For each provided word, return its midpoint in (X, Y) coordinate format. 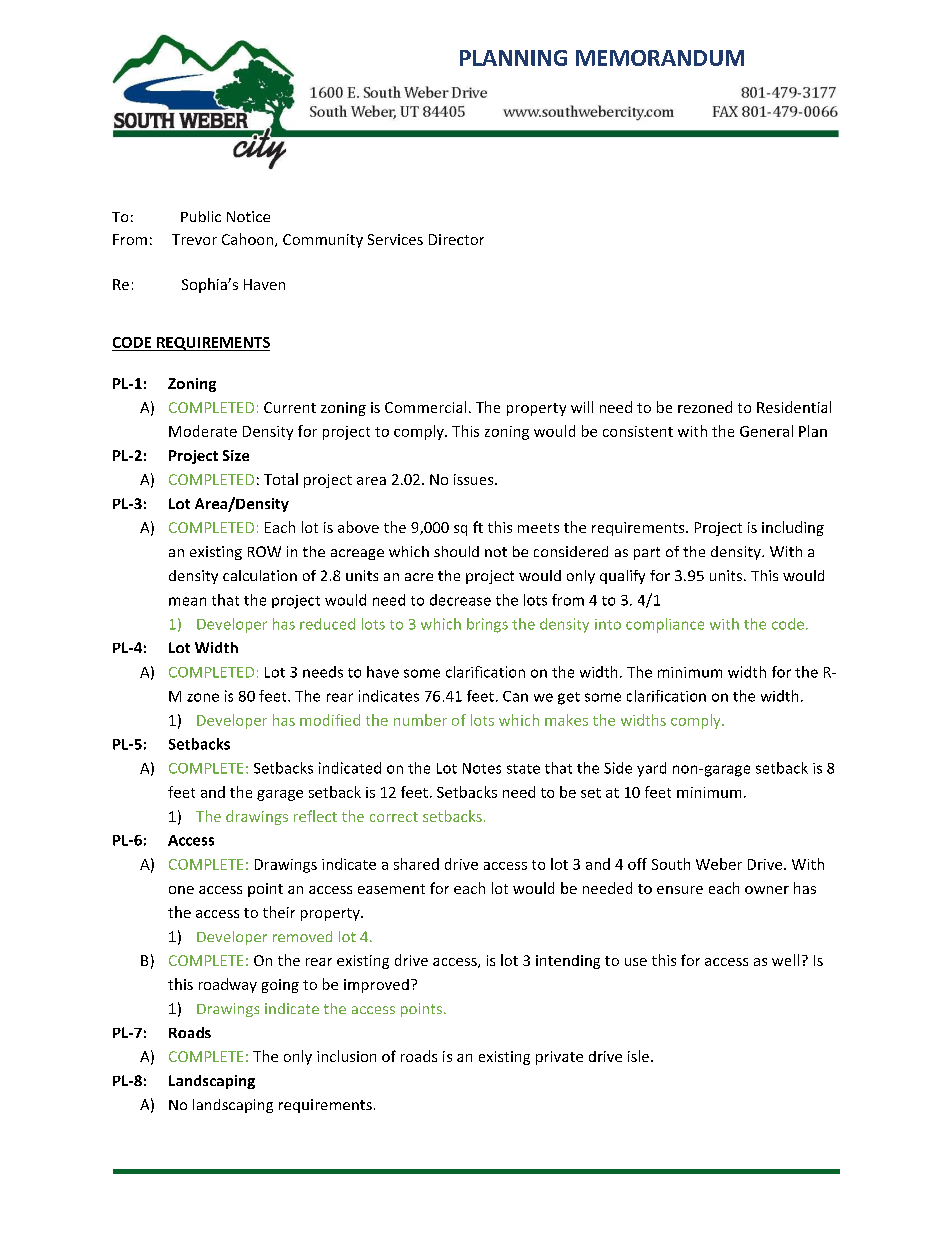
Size (236, 455)
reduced (327, 624)
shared (416, 864)
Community (323, 241)
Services (395, 239)
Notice (248, 216)
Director (456, 239)
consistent (638, 431)
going (280, 986)
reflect (315, 816)
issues (475, 479)
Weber (719, 864)
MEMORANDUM (660, 58)
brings (487, 625)
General (766, 431)
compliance (665, 625)
